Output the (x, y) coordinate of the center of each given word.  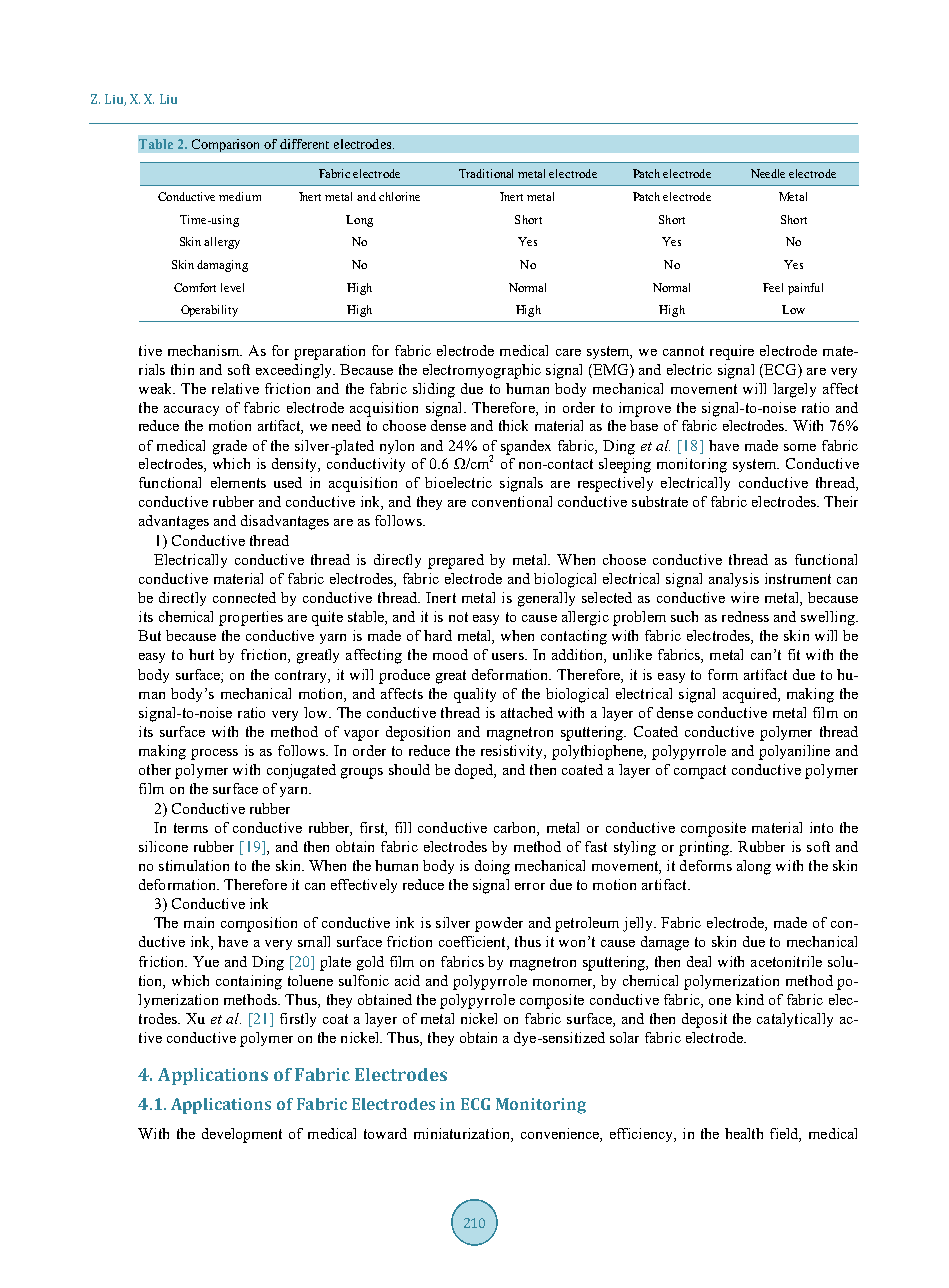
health (744, 1133)
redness (745, 616)
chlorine (399, 196)
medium (240, 196)
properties (251, 618)
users (509, 656)
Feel (773, 287)
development (242, 1135)
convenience (561, 1133)
